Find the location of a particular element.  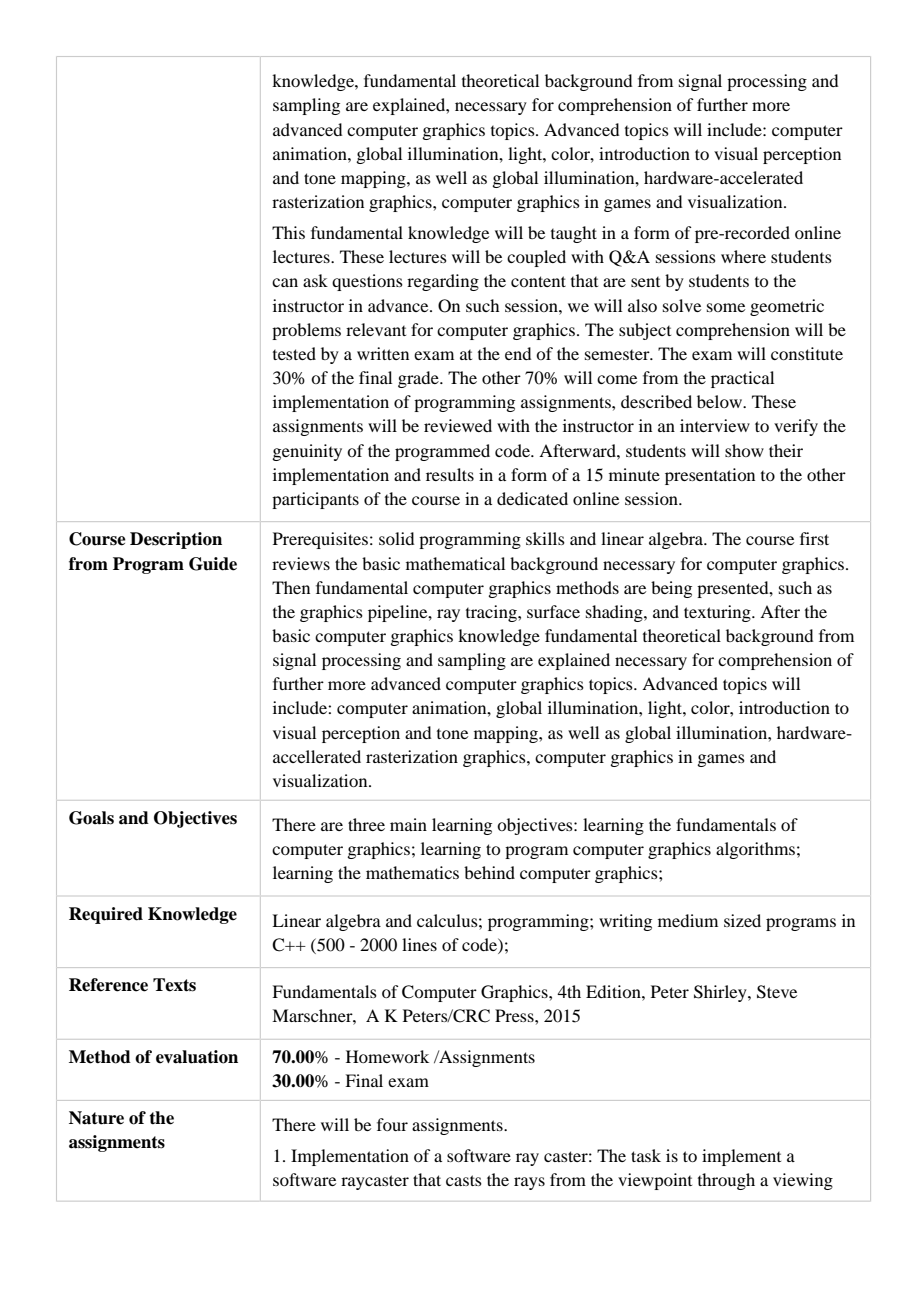

can is located at coordinates (285, 282).
